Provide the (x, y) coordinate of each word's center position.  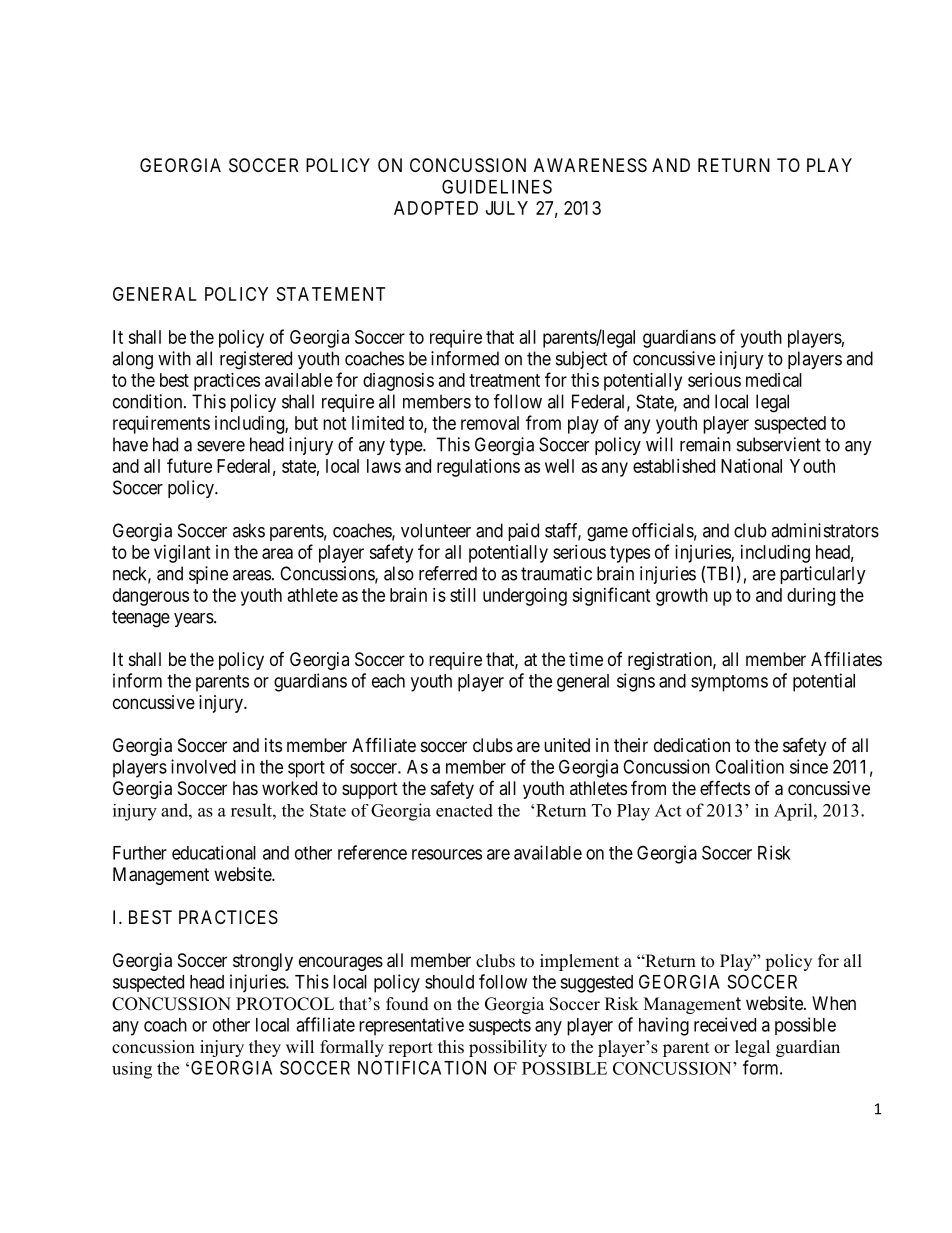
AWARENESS (590, 165)
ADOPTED (436, 208)
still (463, 595)
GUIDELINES (497, 186)
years (194, 620)
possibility (508, 1048)
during (811, 597)
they (265, 1048)
